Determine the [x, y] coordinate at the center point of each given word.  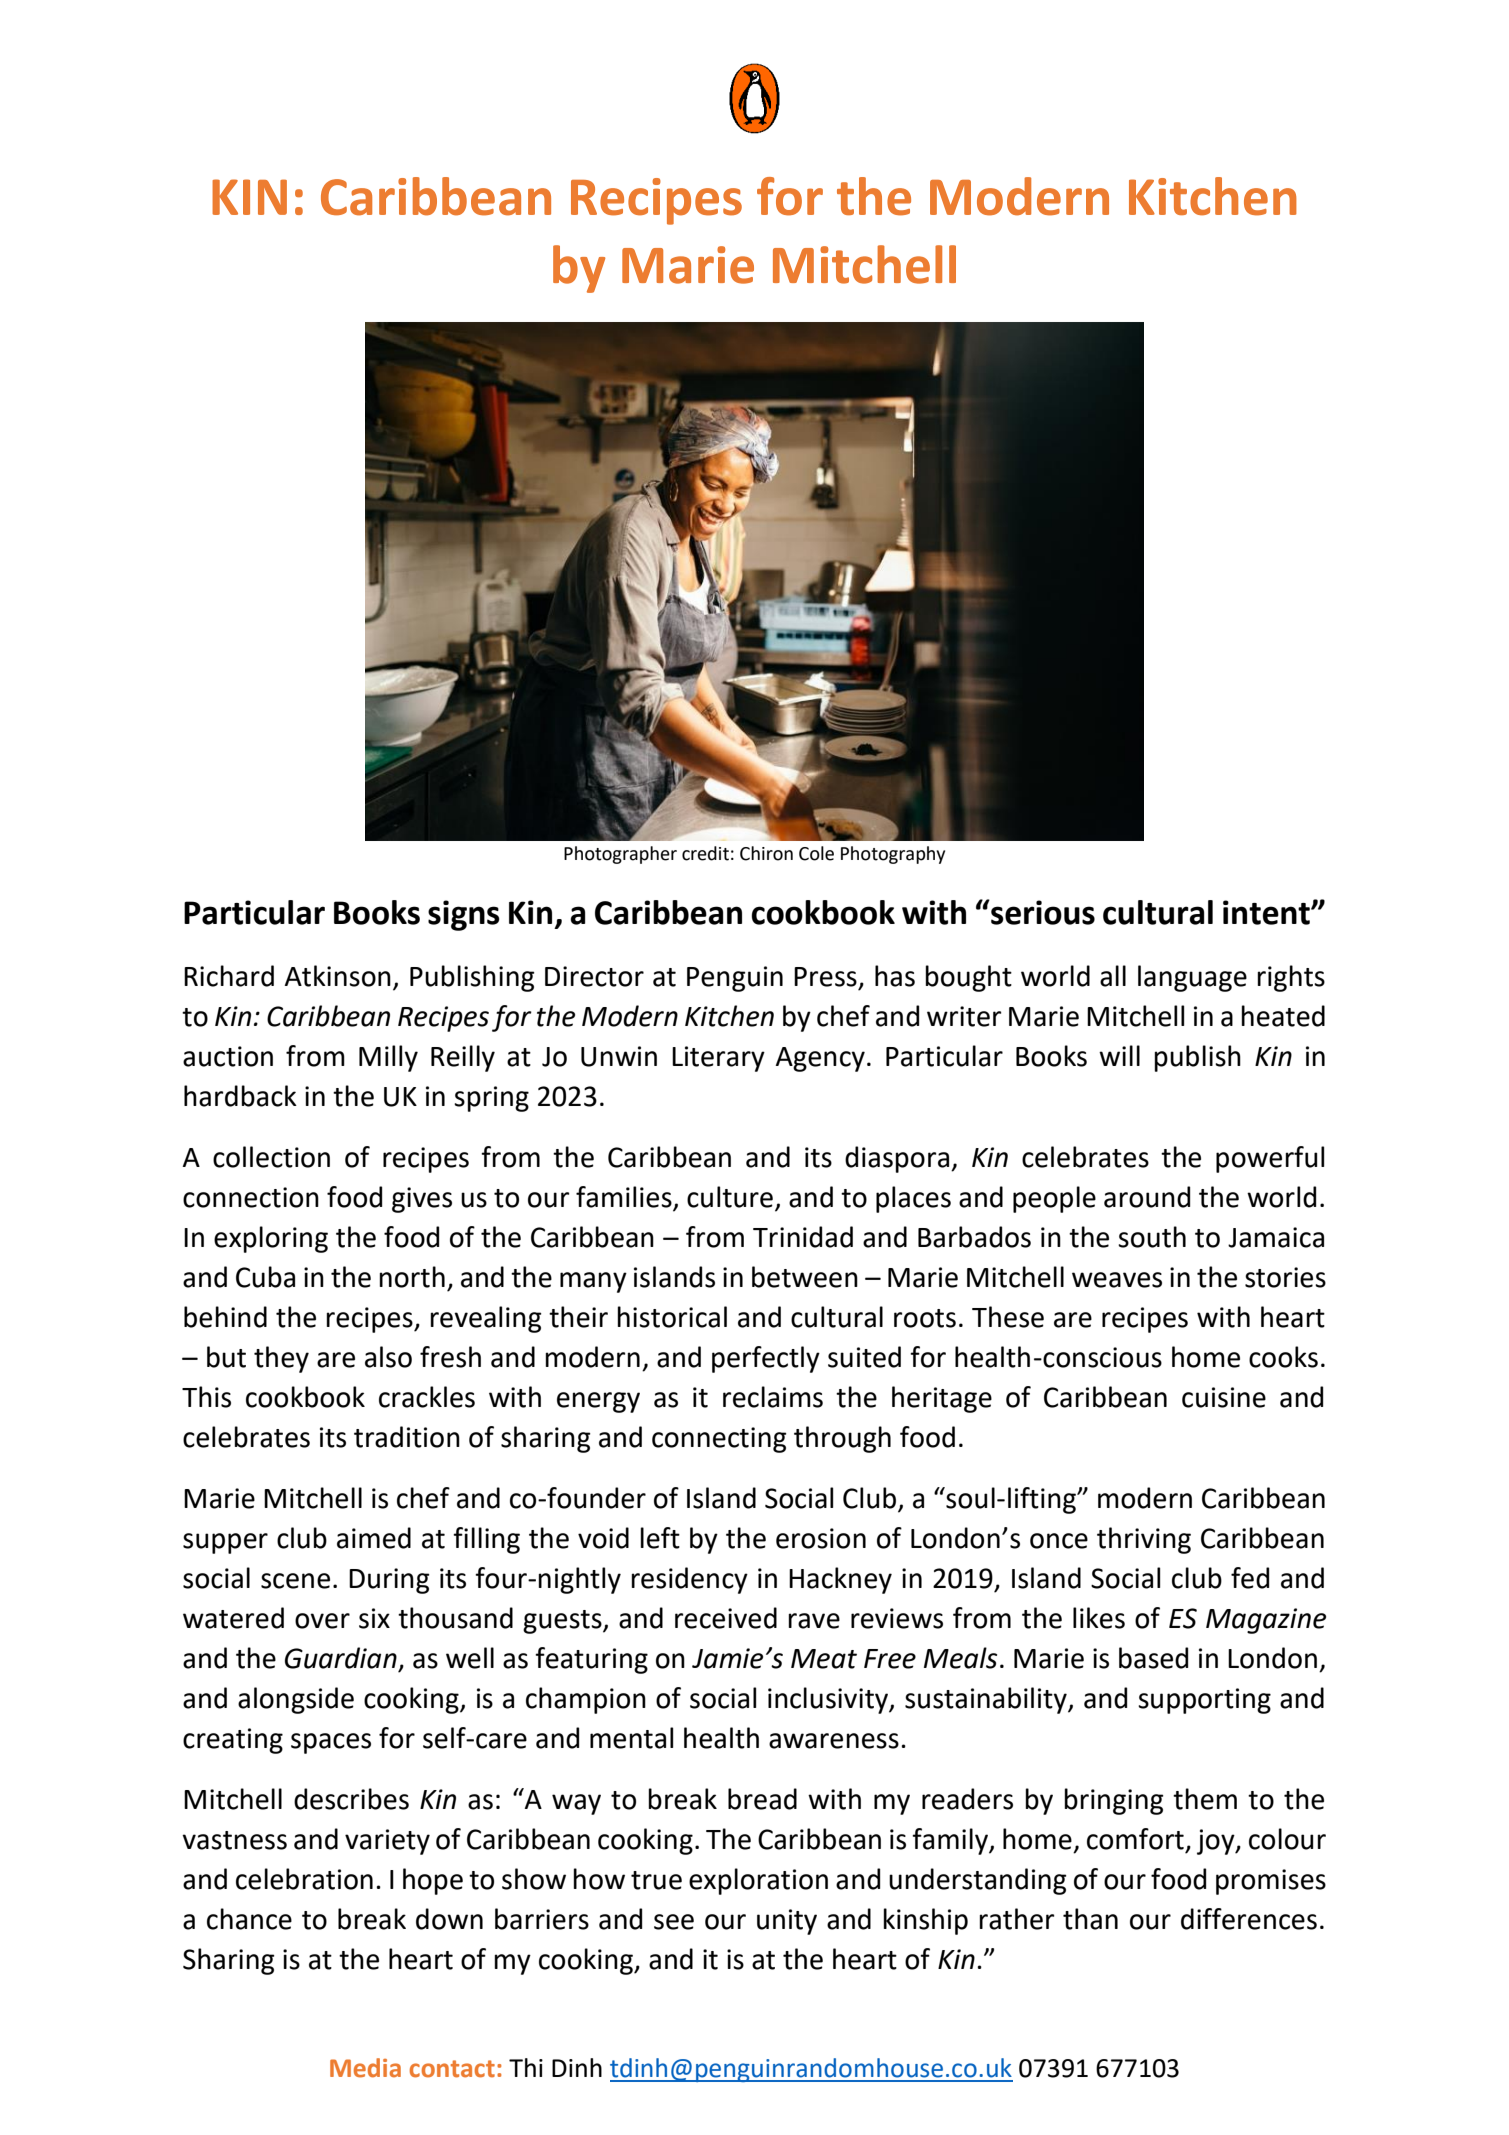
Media [365, 2068]
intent [1267, 912]
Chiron [766, 853]
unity [787, 1922]
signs [464, 915]
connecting [719, 1440]
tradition [407, 1437]
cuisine [1224, 1397]
